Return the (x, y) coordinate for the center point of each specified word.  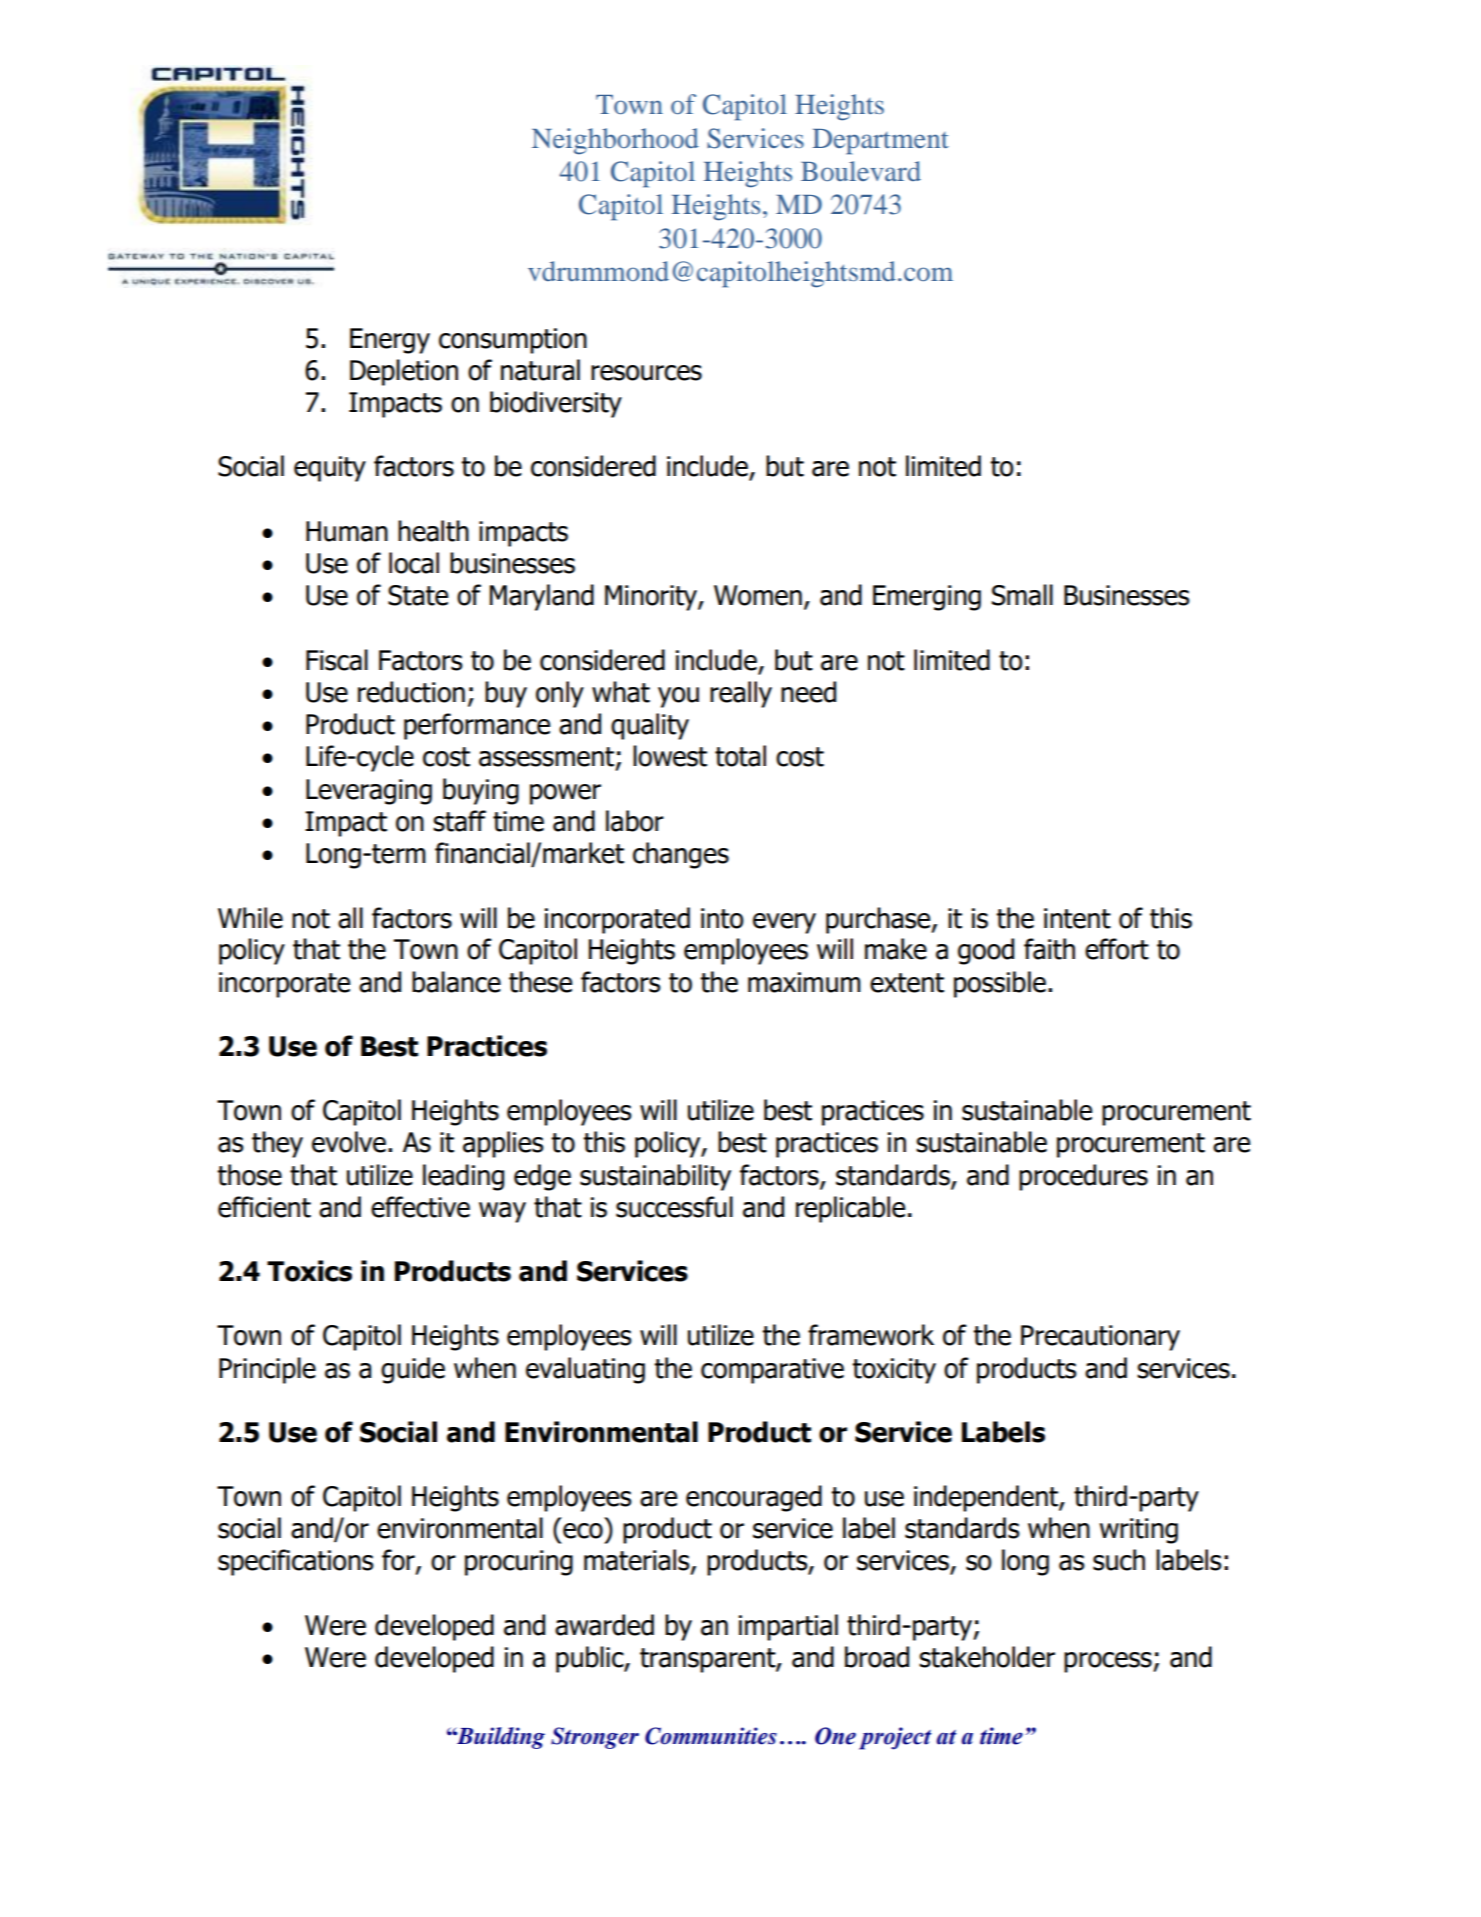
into (722, 918)
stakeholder (987, 1657)
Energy (390, 341)
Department (881, 142)
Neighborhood (615, 141)
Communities (711, 1736)
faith (1049, 949)
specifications (295, 1562)
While (250, 918)
